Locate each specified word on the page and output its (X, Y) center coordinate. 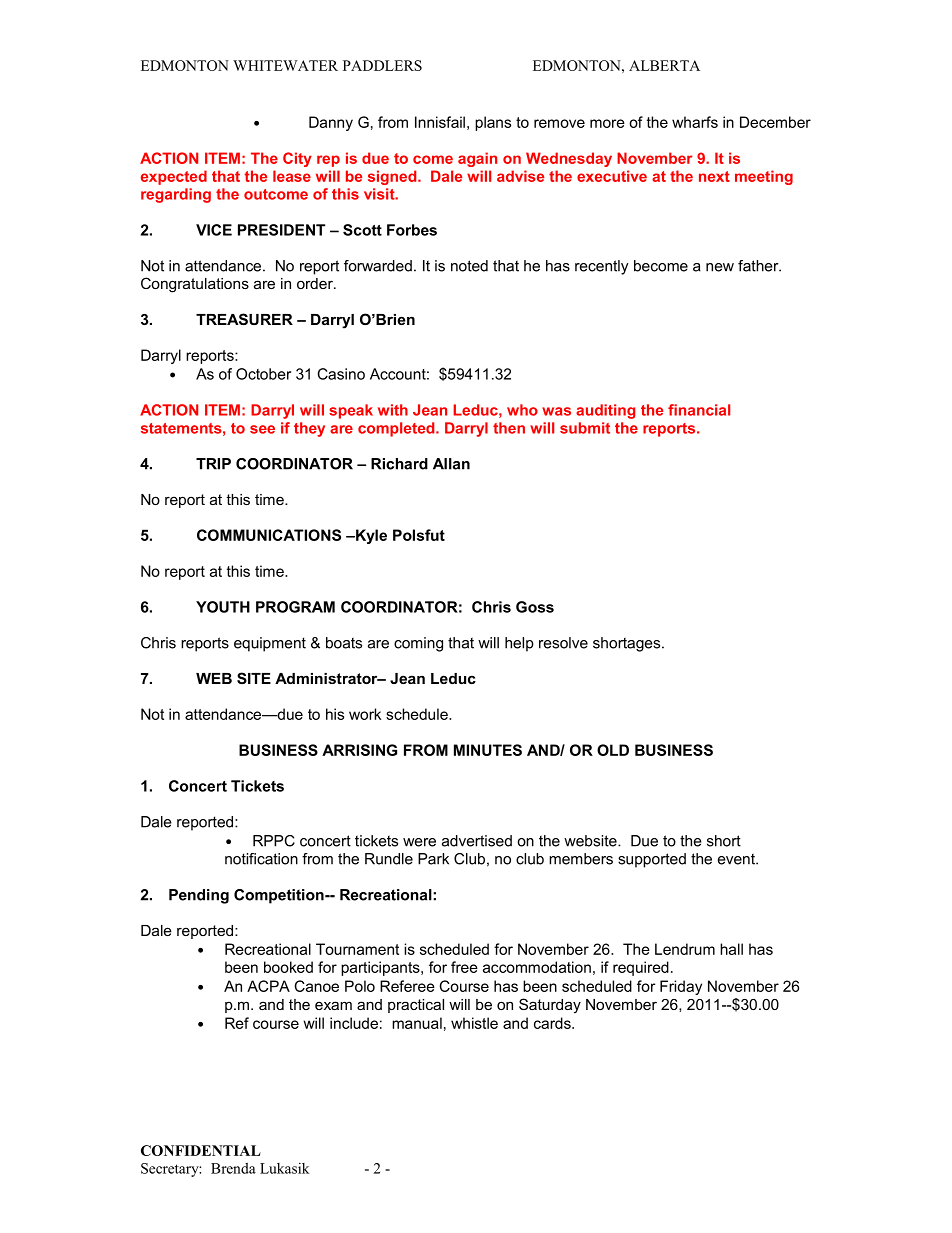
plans (493, 123)
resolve (563, 643)
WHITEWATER (285, 65)
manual (417, 1023)
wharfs (695, 122)
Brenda (233, 1168)
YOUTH (223, 607)
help (519, 644)
